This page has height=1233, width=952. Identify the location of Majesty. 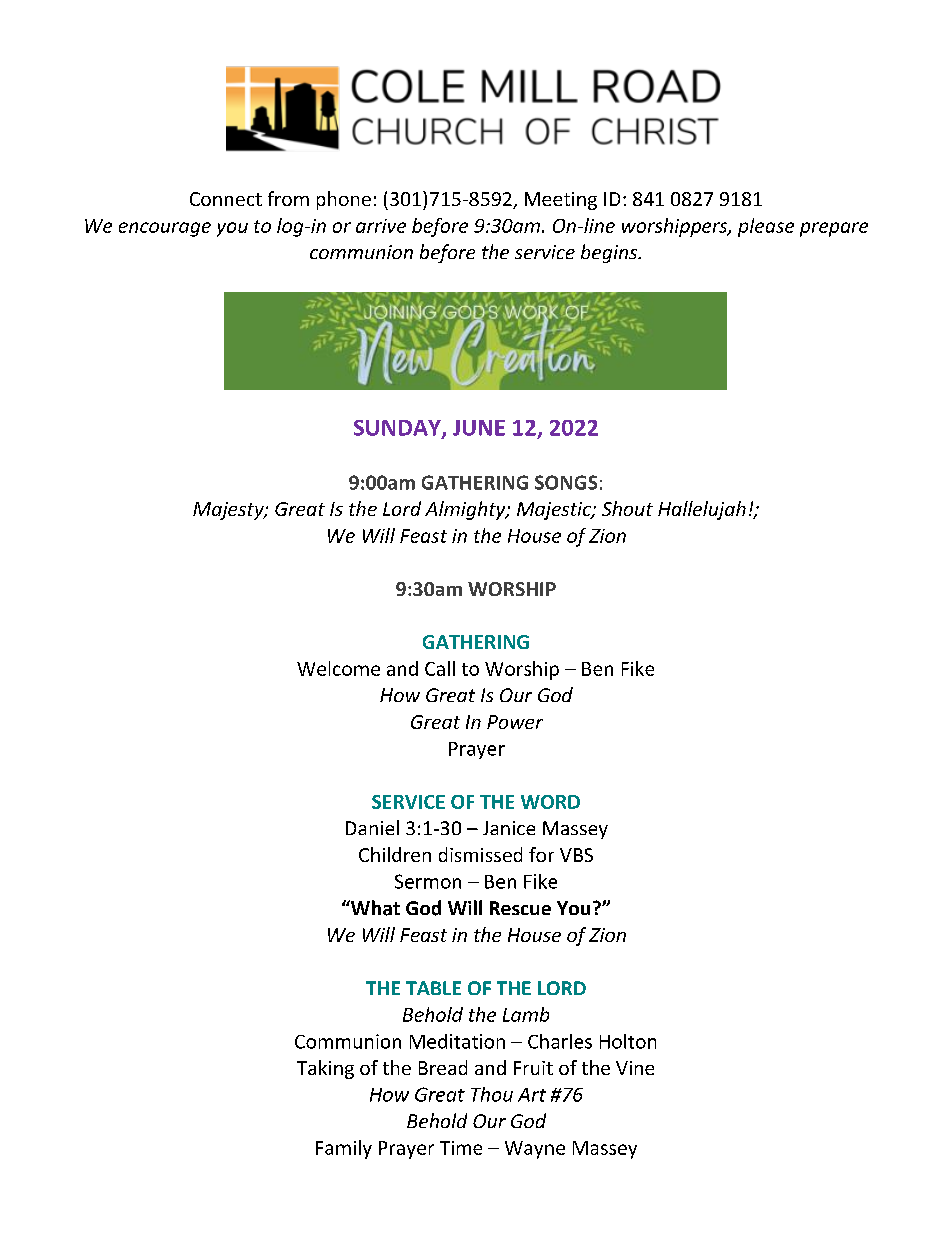
(229, 511).
